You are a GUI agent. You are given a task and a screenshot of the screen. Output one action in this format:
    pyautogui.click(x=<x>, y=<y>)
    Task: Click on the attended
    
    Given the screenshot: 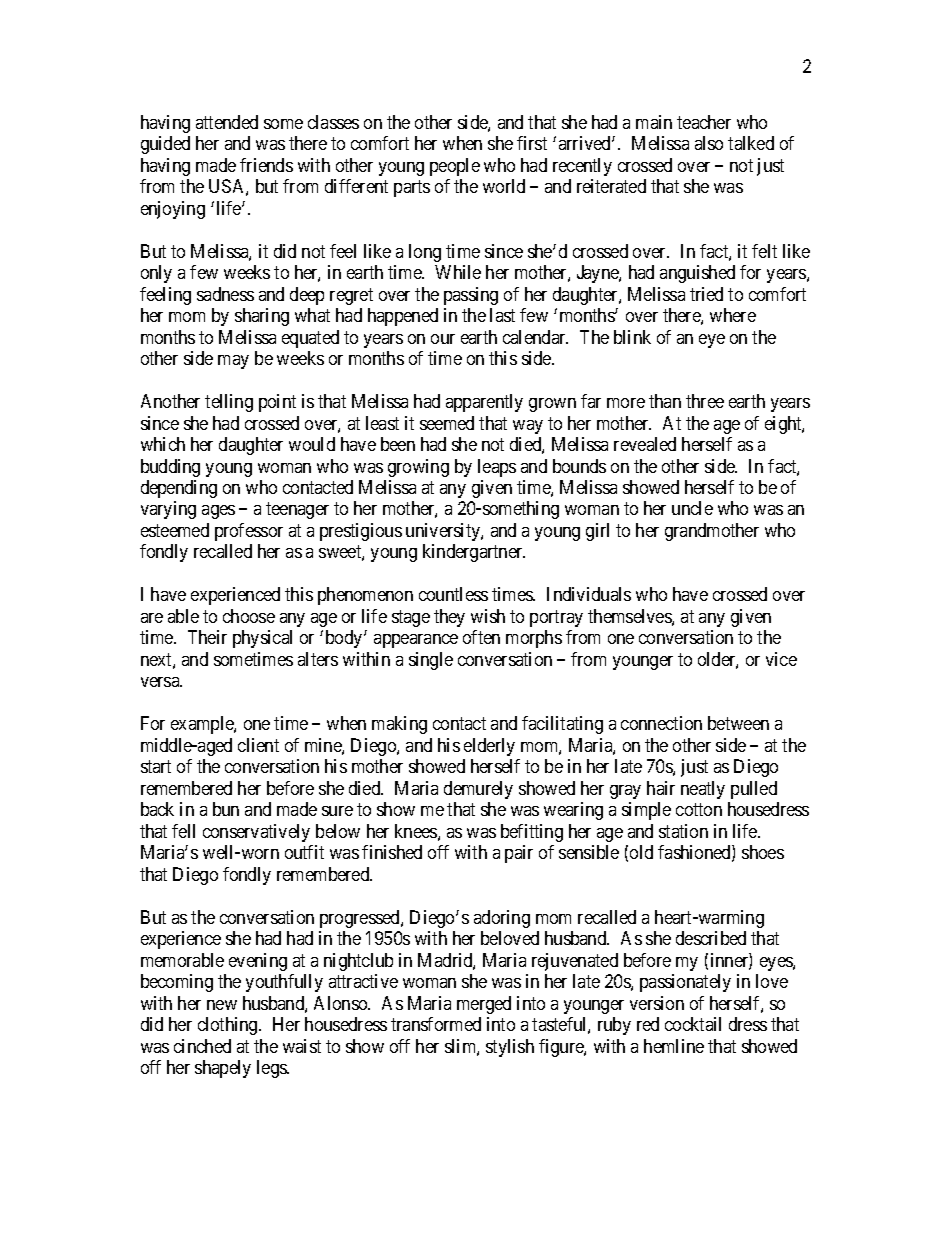 What is the action you would take?
    pyautogui.click(x=227, y=122)
